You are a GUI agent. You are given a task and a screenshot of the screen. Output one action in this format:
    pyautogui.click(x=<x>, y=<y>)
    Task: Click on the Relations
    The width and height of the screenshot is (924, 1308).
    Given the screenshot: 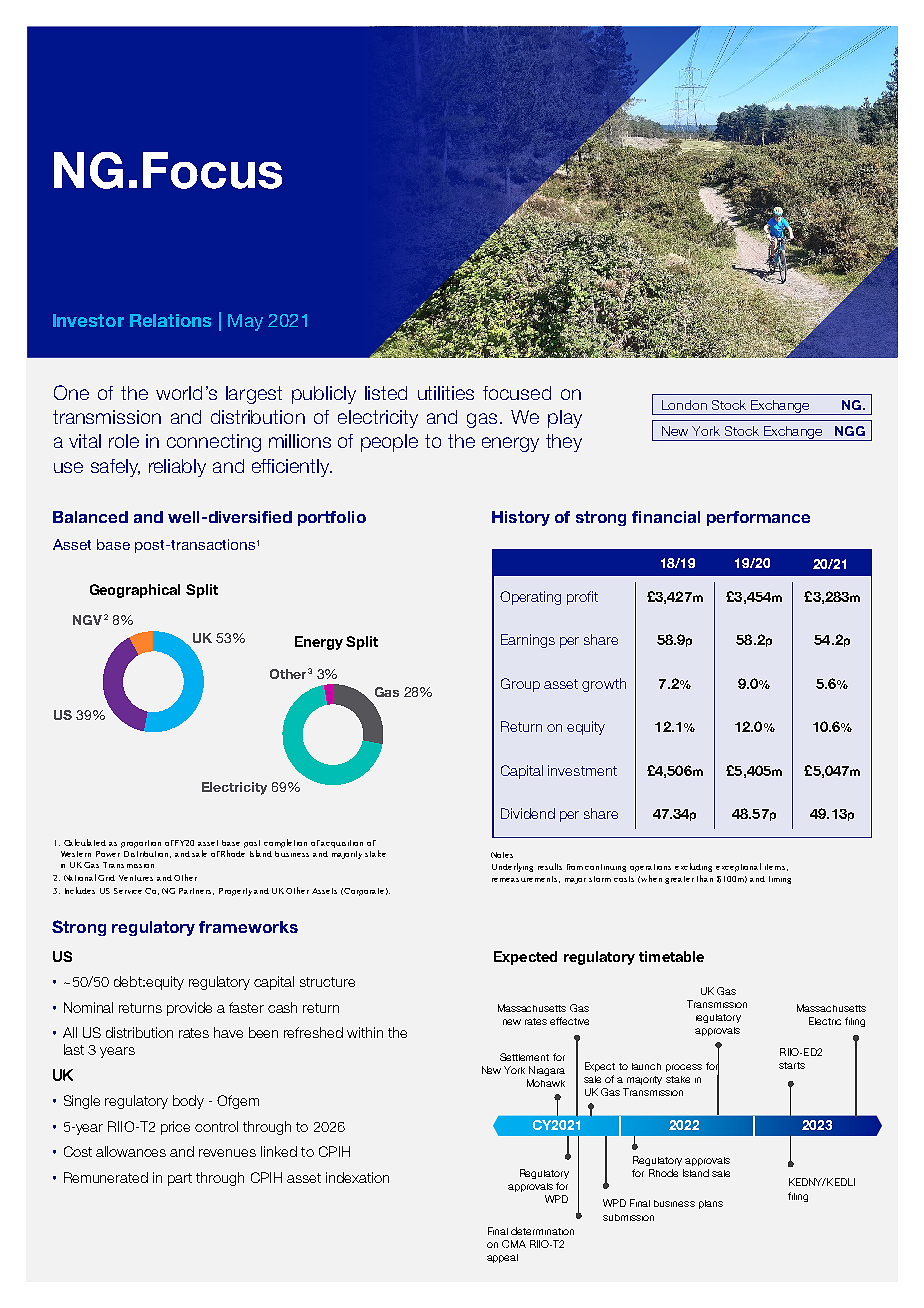 What is the action you would take?
    pyautogui.click(x=170, y=320)
